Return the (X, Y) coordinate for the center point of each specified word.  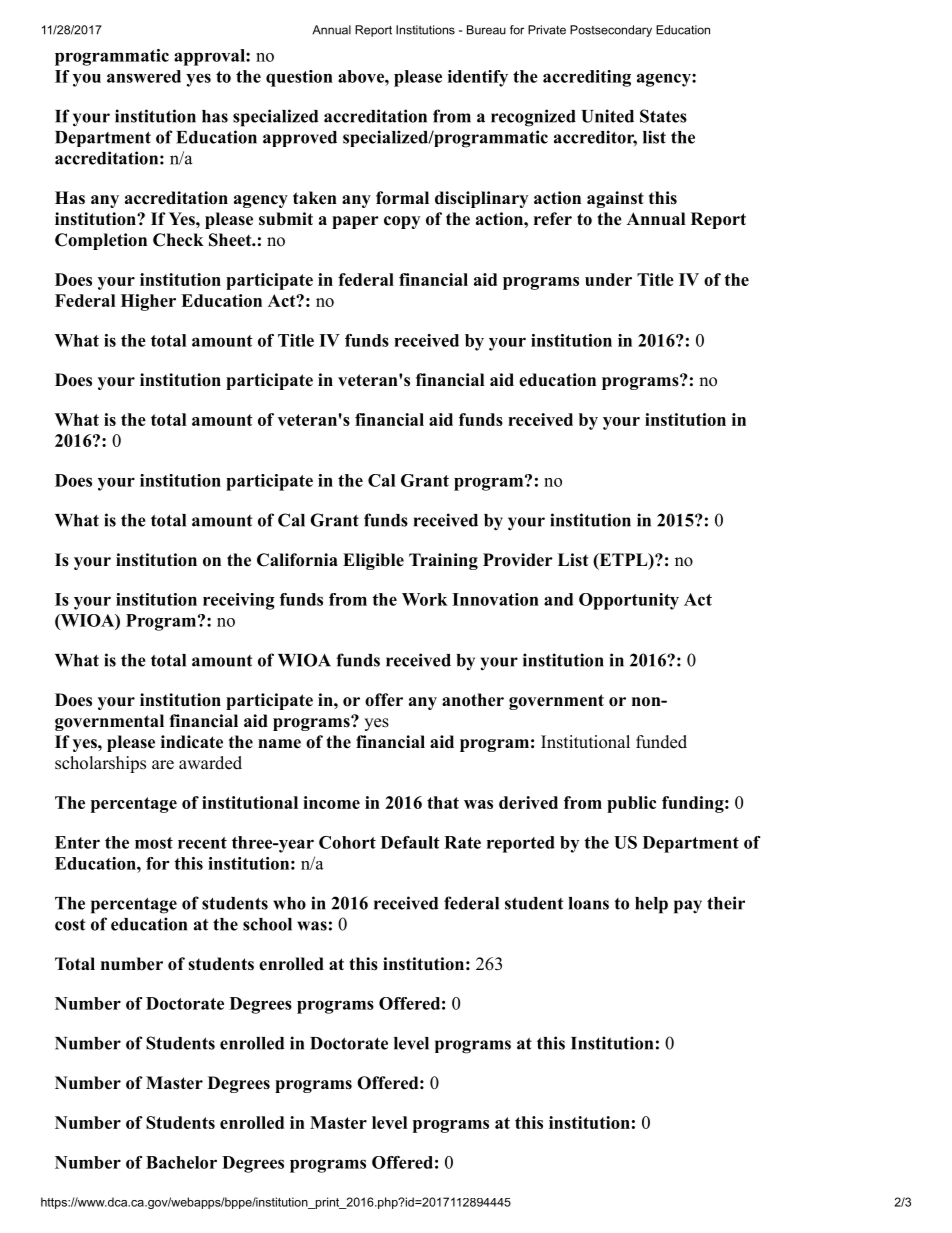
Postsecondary (611, 31)
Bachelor (181, 1162)
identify (478, 78)
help (651, 905)
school (267, 924)
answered (144, 76)
